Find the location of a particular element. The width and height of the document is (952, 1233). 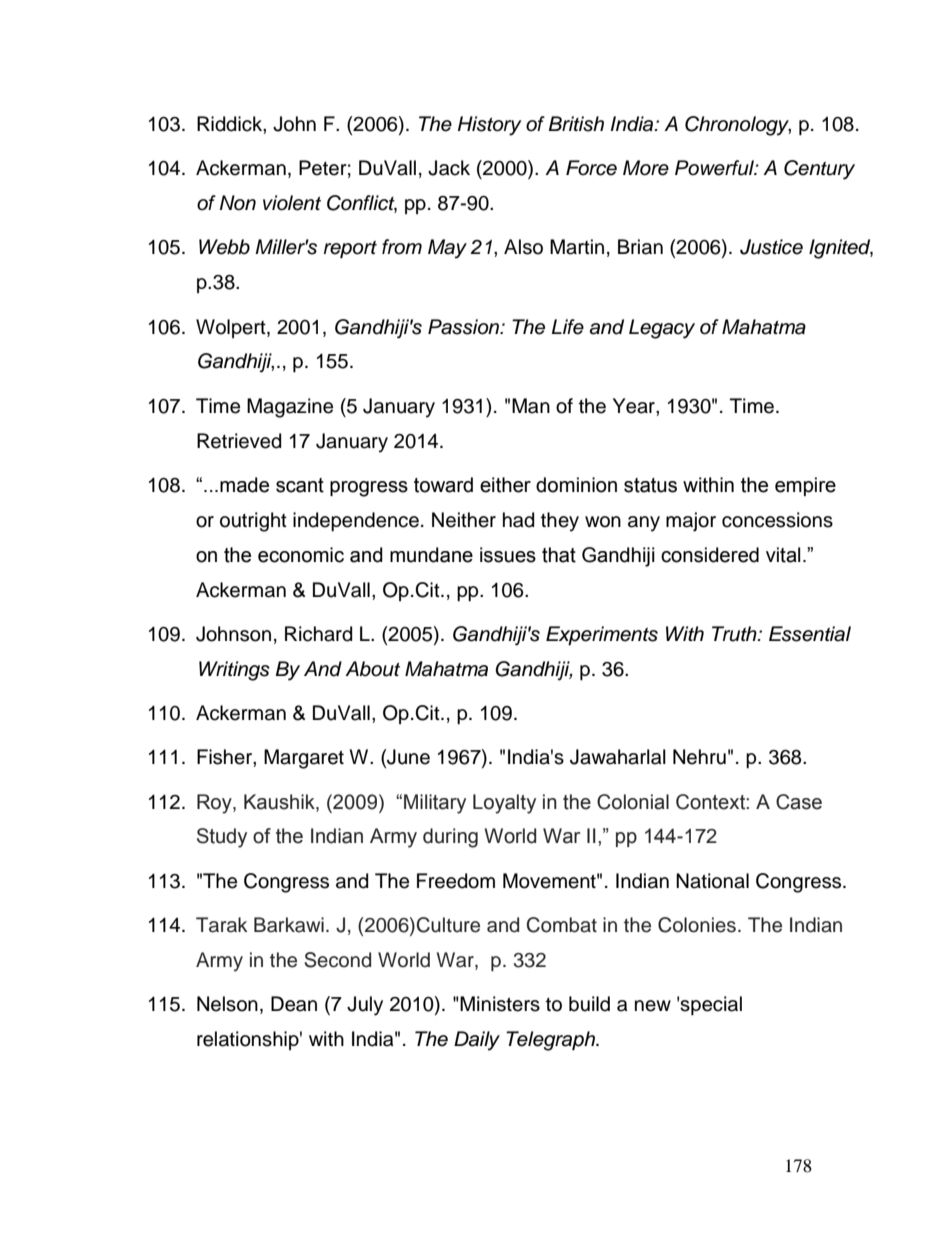

violent is located at coordinates (292, 203).
